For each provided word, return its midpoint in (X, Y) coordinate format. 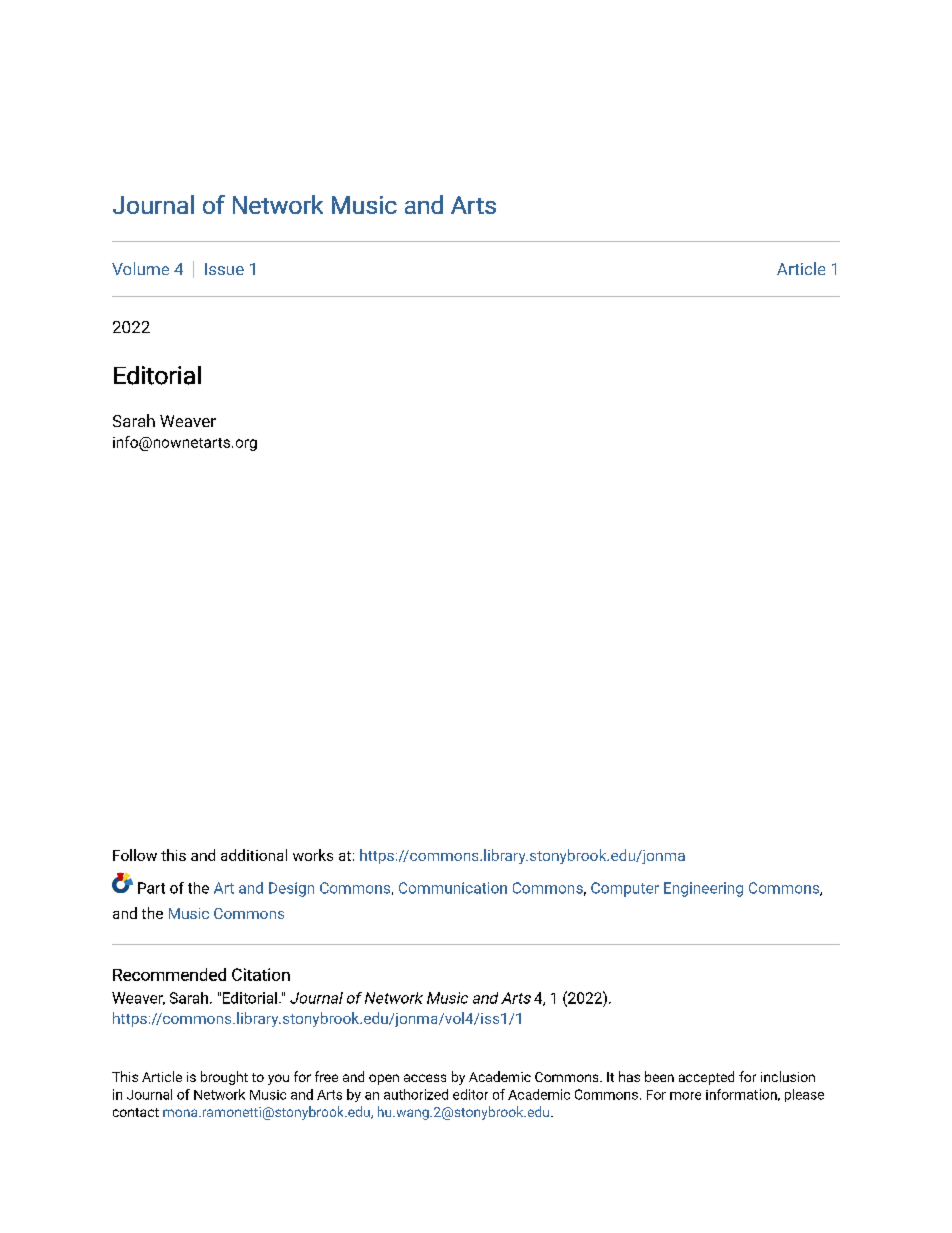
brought (224, 1078)
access (425, 1078)
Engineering (703, 889)
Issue (224, 269)
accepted (706, 1078)
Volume (140, 268)
